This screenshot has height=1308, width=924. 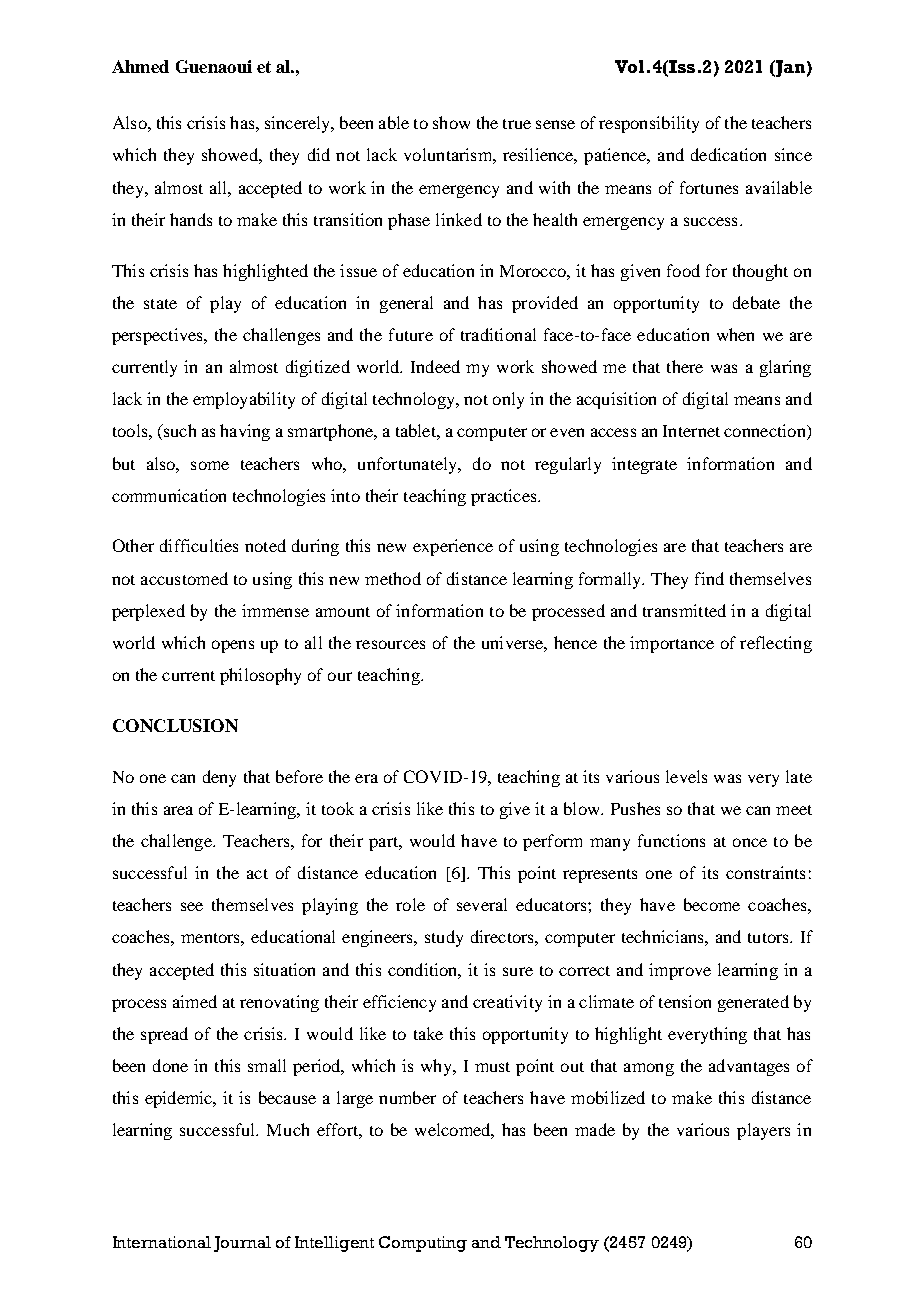 I want to click on Internet, so click(x=691, y=431).
